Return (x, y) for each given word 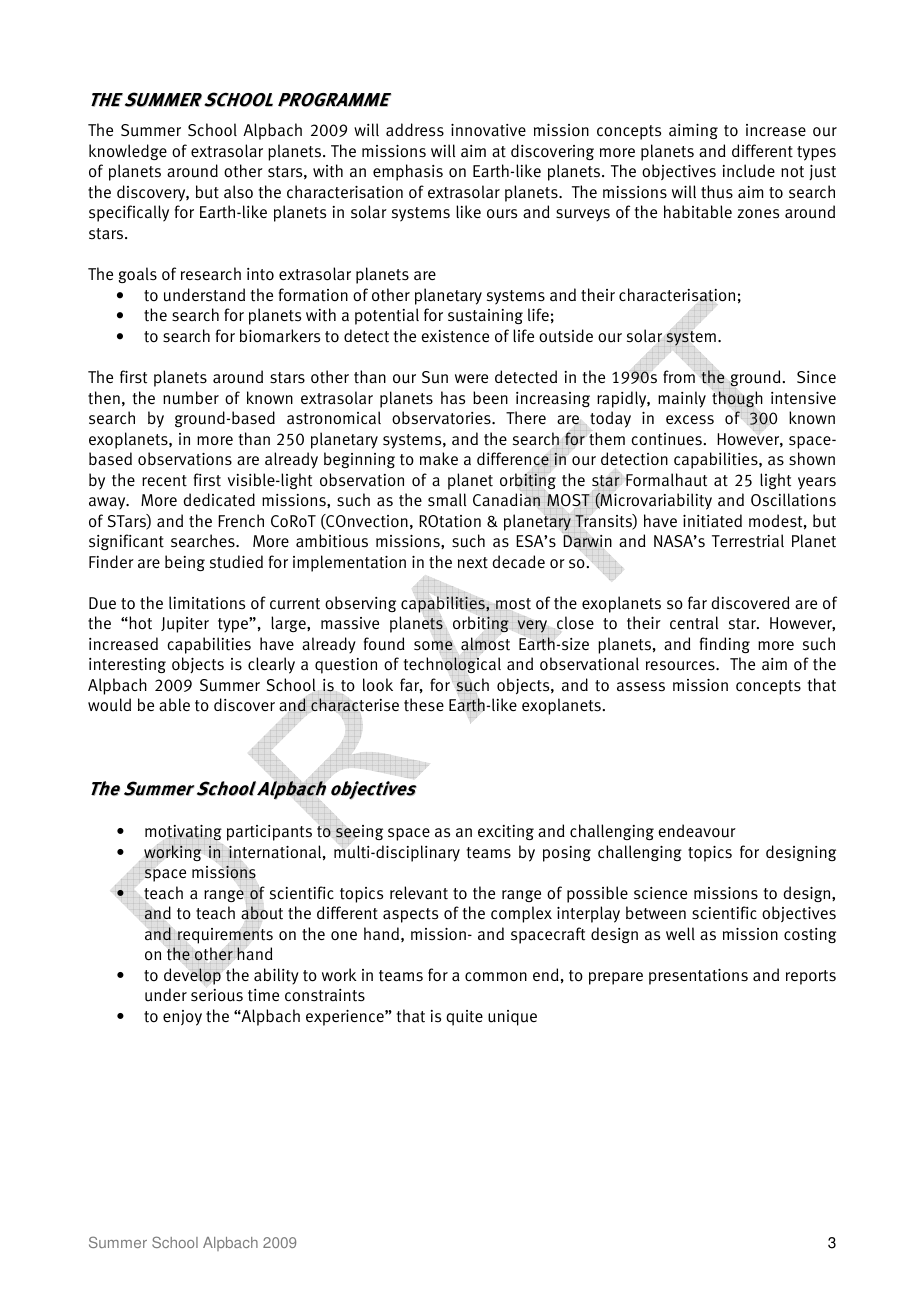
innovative (488, 130)
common (496, 976)
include (749, 171)
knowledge (128, 152)
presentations (698, 977)
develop (193, 976)
